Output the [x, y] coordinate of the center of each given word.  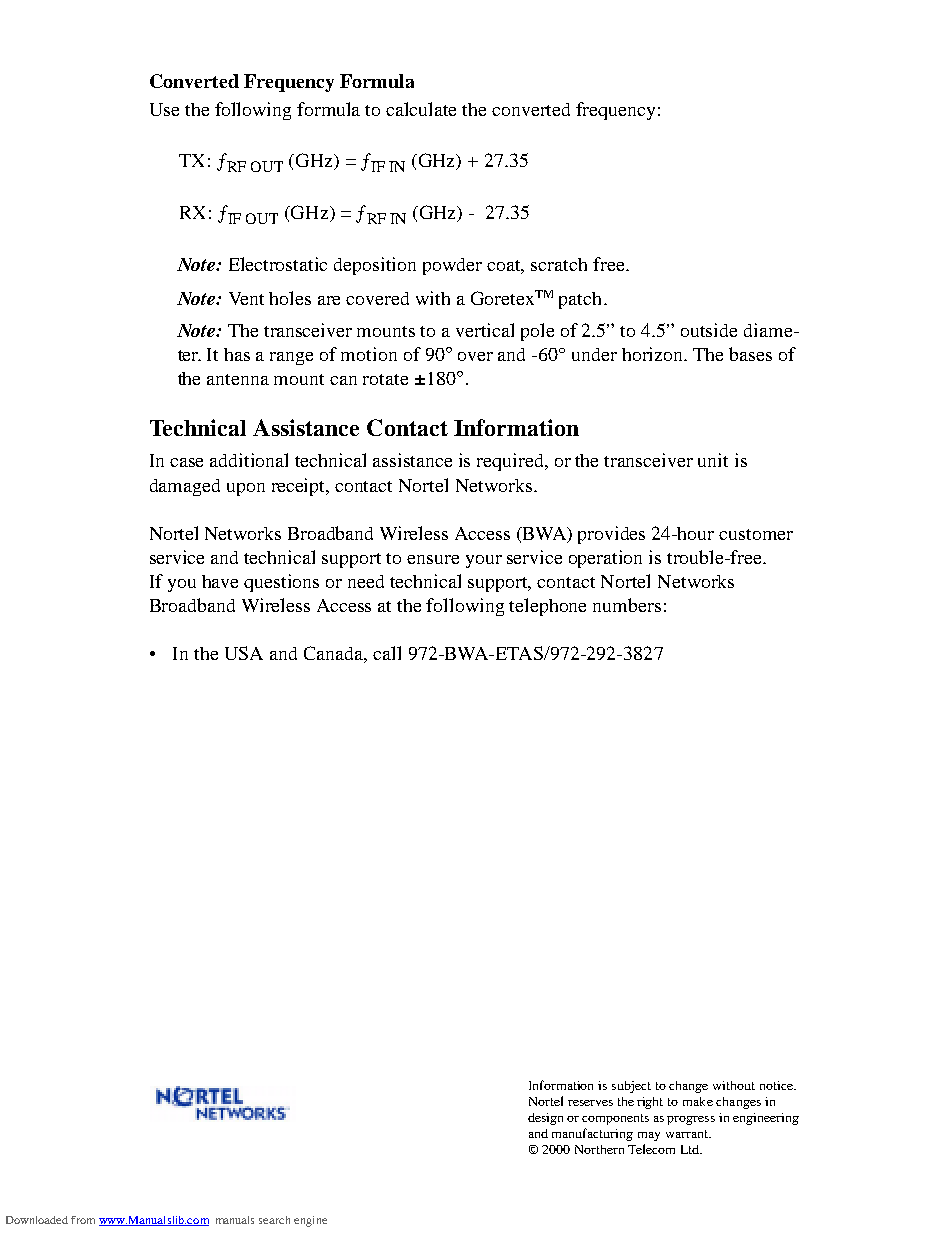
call [387, 653]
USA [244, 653]
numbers [627, 605]
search [274, 1220]
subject [631, 1087]
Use [164, 109]
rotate [385, 379]
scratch [559, 264]
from [83, 1220]
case [186, 462]
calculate [421, 109]
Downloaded [37, 1220]
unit [713, 460]
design [545, 1119]
